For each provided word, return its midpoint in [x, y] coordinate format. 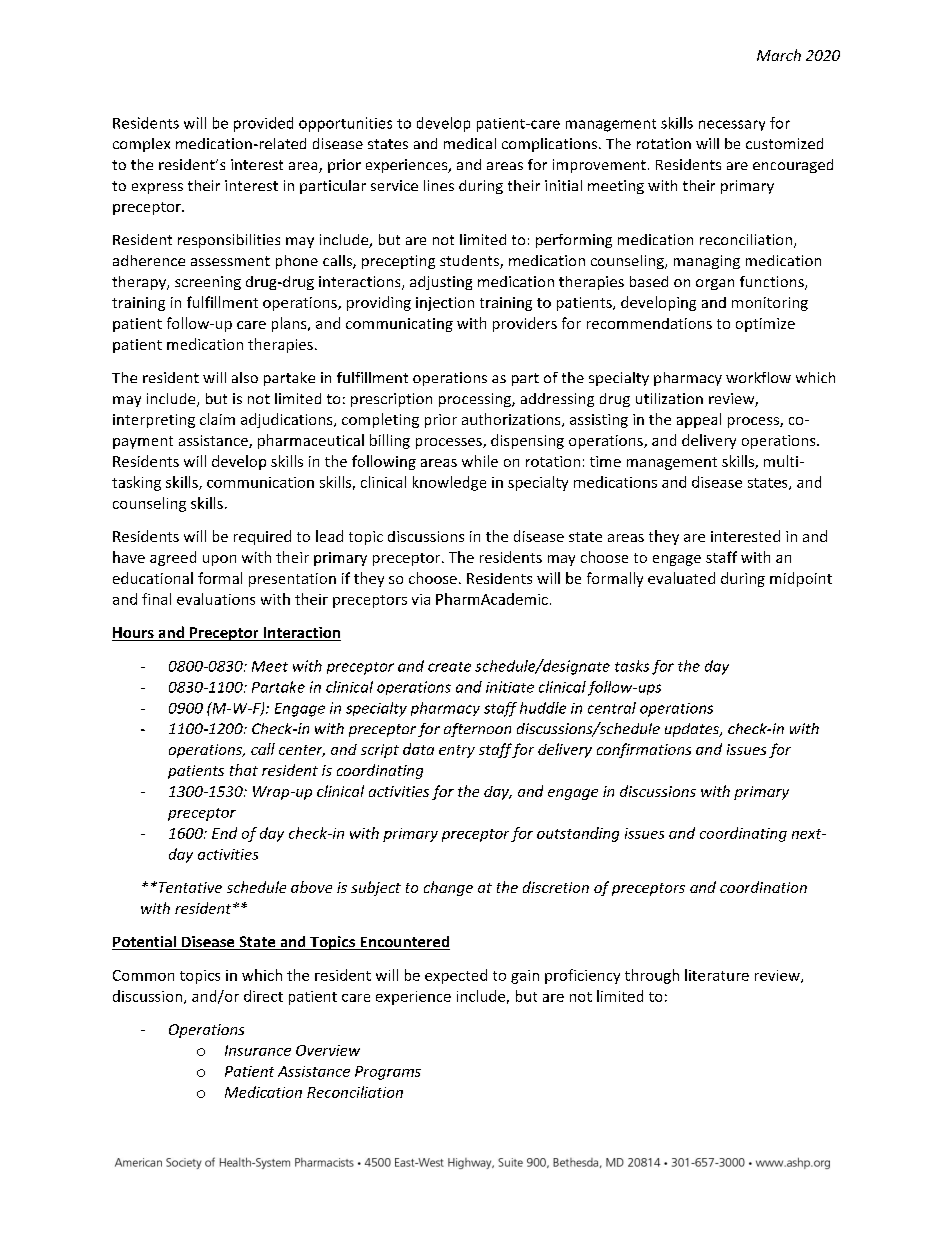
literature [717, 975]
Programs [388, 1073]
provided [263, 124]
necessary [732, 125]
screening [208, 283]
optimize [765, 325]
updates [693, 730]
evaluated [681, 578]
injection [445, 304]
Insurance [258, 1050]
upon [219, 560]
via [421, 599]
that [244, 770]
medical [470, 143]
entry [457, 751]
